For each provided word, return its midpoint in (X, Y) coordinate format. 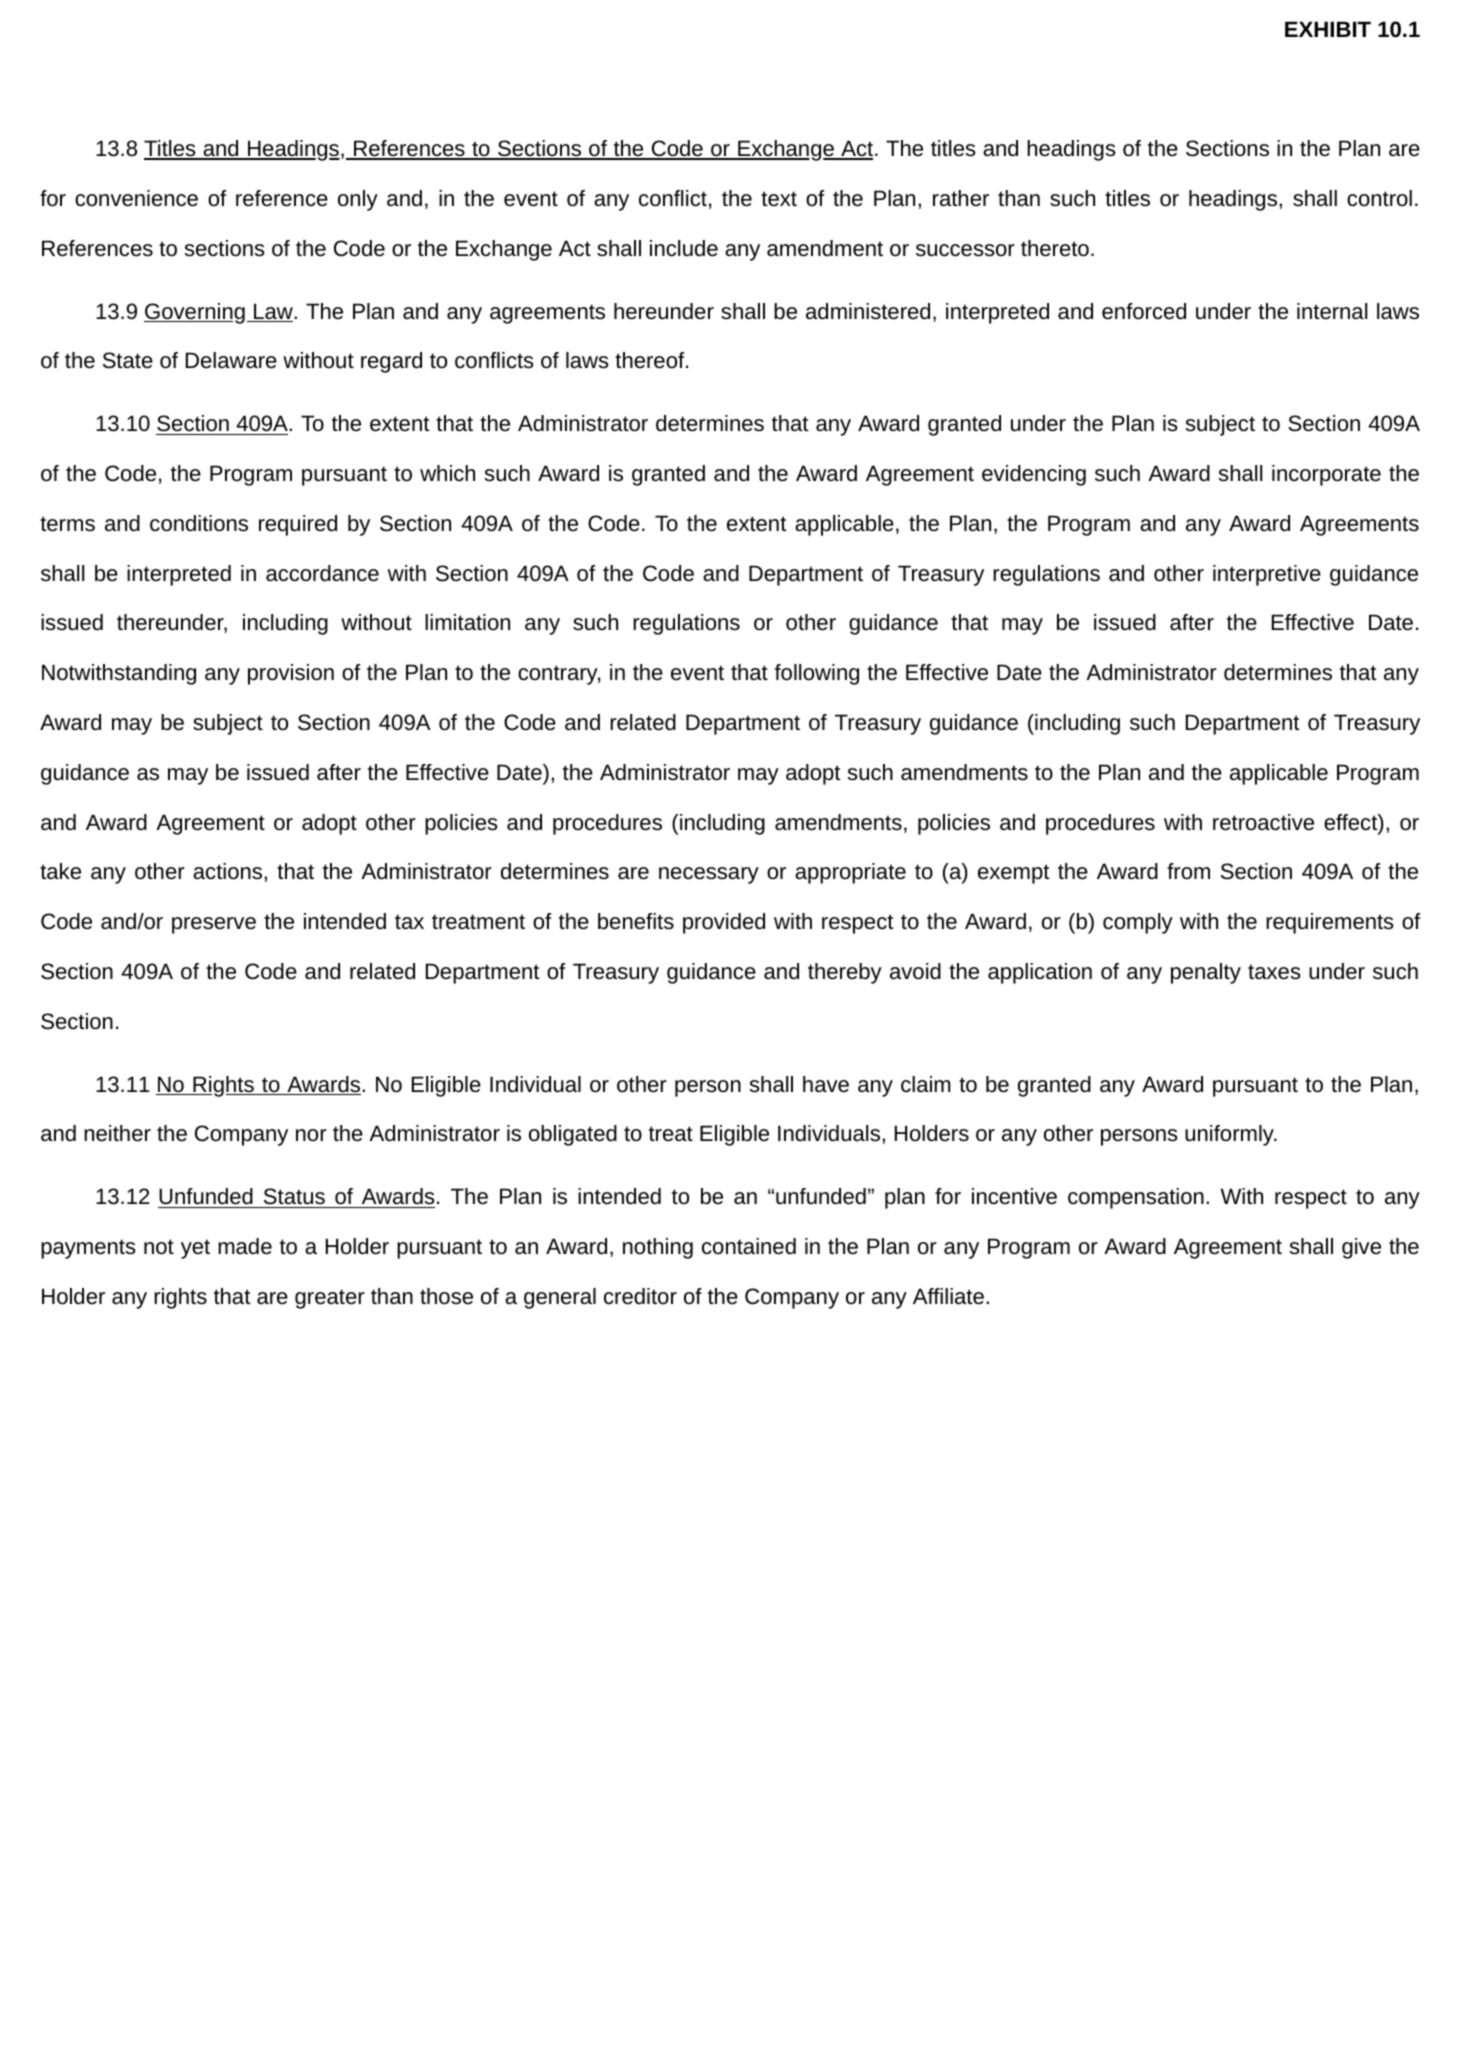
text (779, 199)
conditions (199, 523)
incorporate (1326, 475)
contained (749, 1246)
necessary (709, 875)
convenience (136, 198)
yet (195, 1249)
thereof (651, 360)
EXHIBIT (1328, 29)
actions (227, 871)
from (1188, 871)
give (1361, 1248)
